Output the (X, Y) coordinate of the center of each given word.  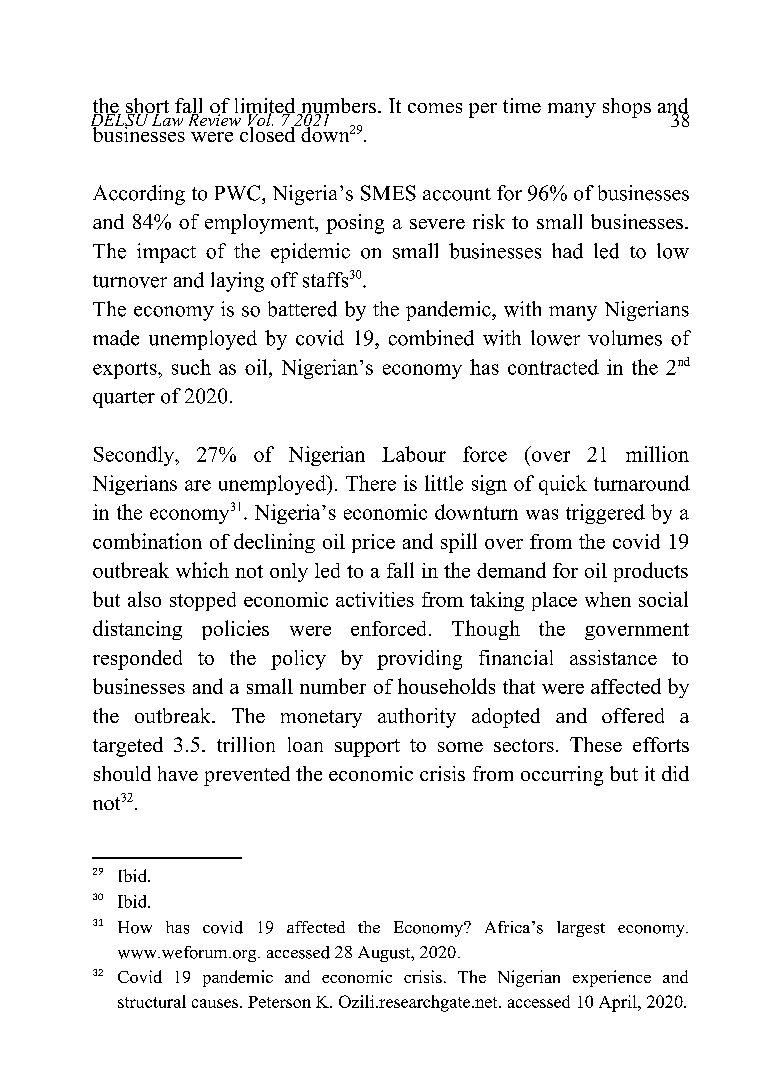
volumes (625, 338)
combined (431, 338)
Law (168, 118)
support (367, 748)
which (202, 570)
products (651, 572)
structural (152, 1001)
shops (627, 108)
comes (435, 108)
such (191, 367)
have (178, 773)
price (373, 543)
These (596, 744)
